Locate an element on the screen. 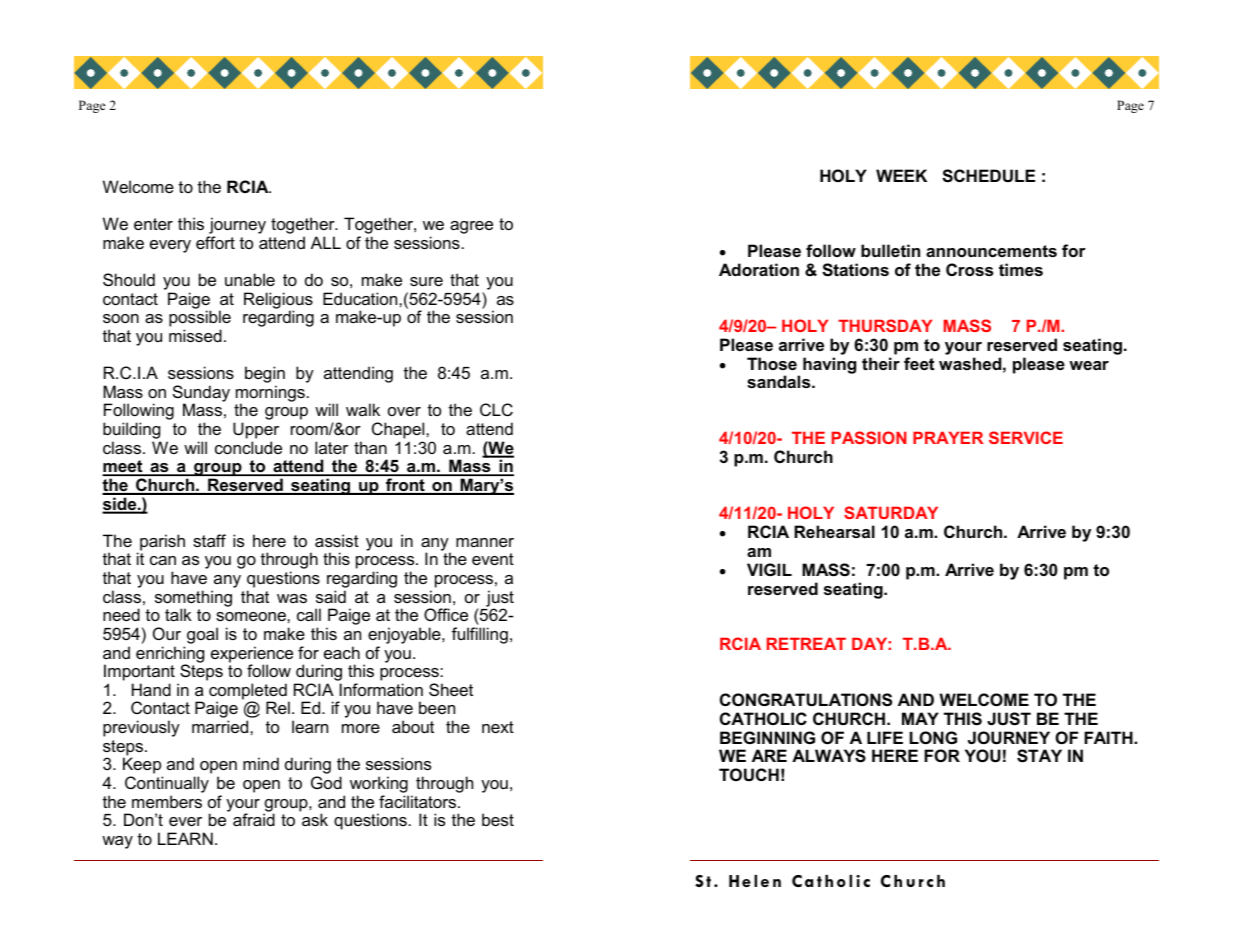 The height and width of the screenshot is (952, 1233). enter is located at coordinates (153, 224).
